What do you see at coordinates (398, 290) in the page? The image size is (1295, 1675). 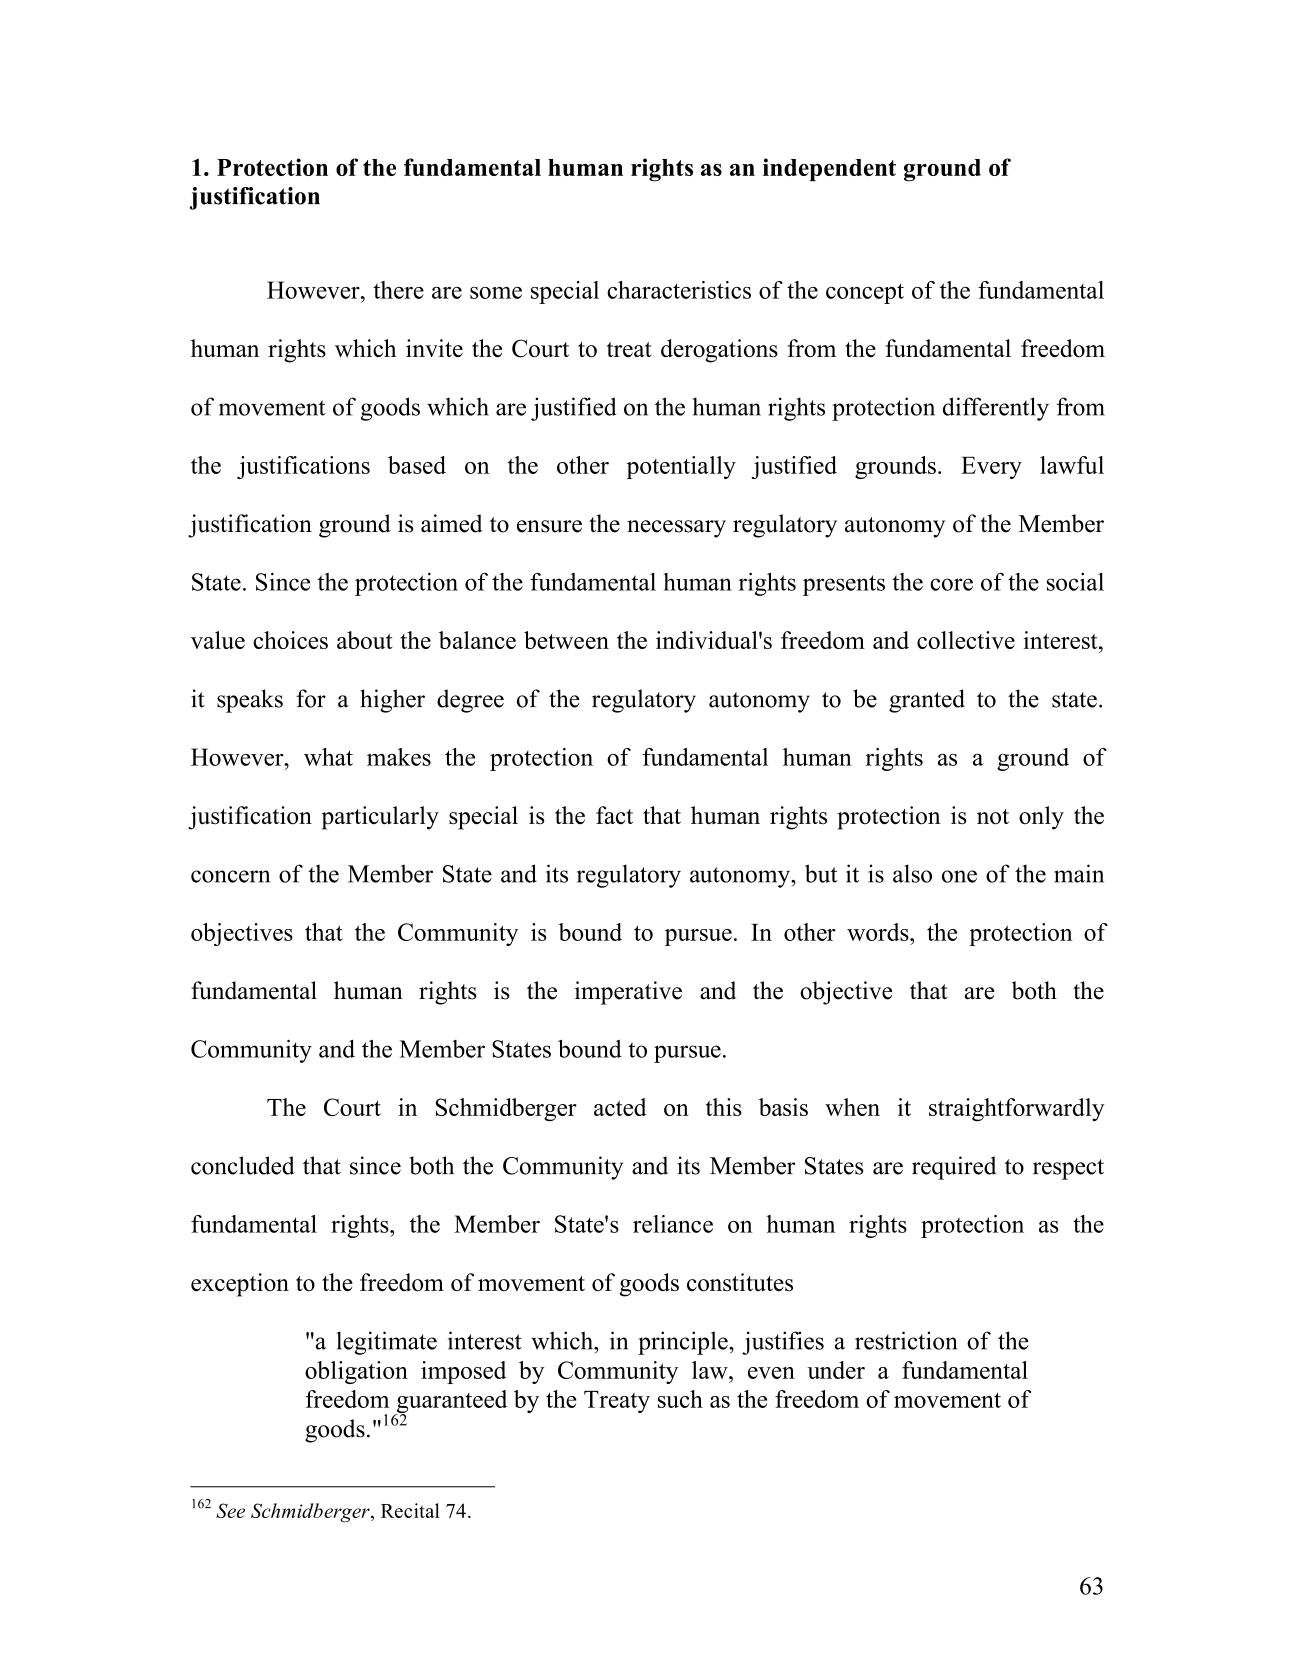 I see `there` at bounding box center [398, 290].
